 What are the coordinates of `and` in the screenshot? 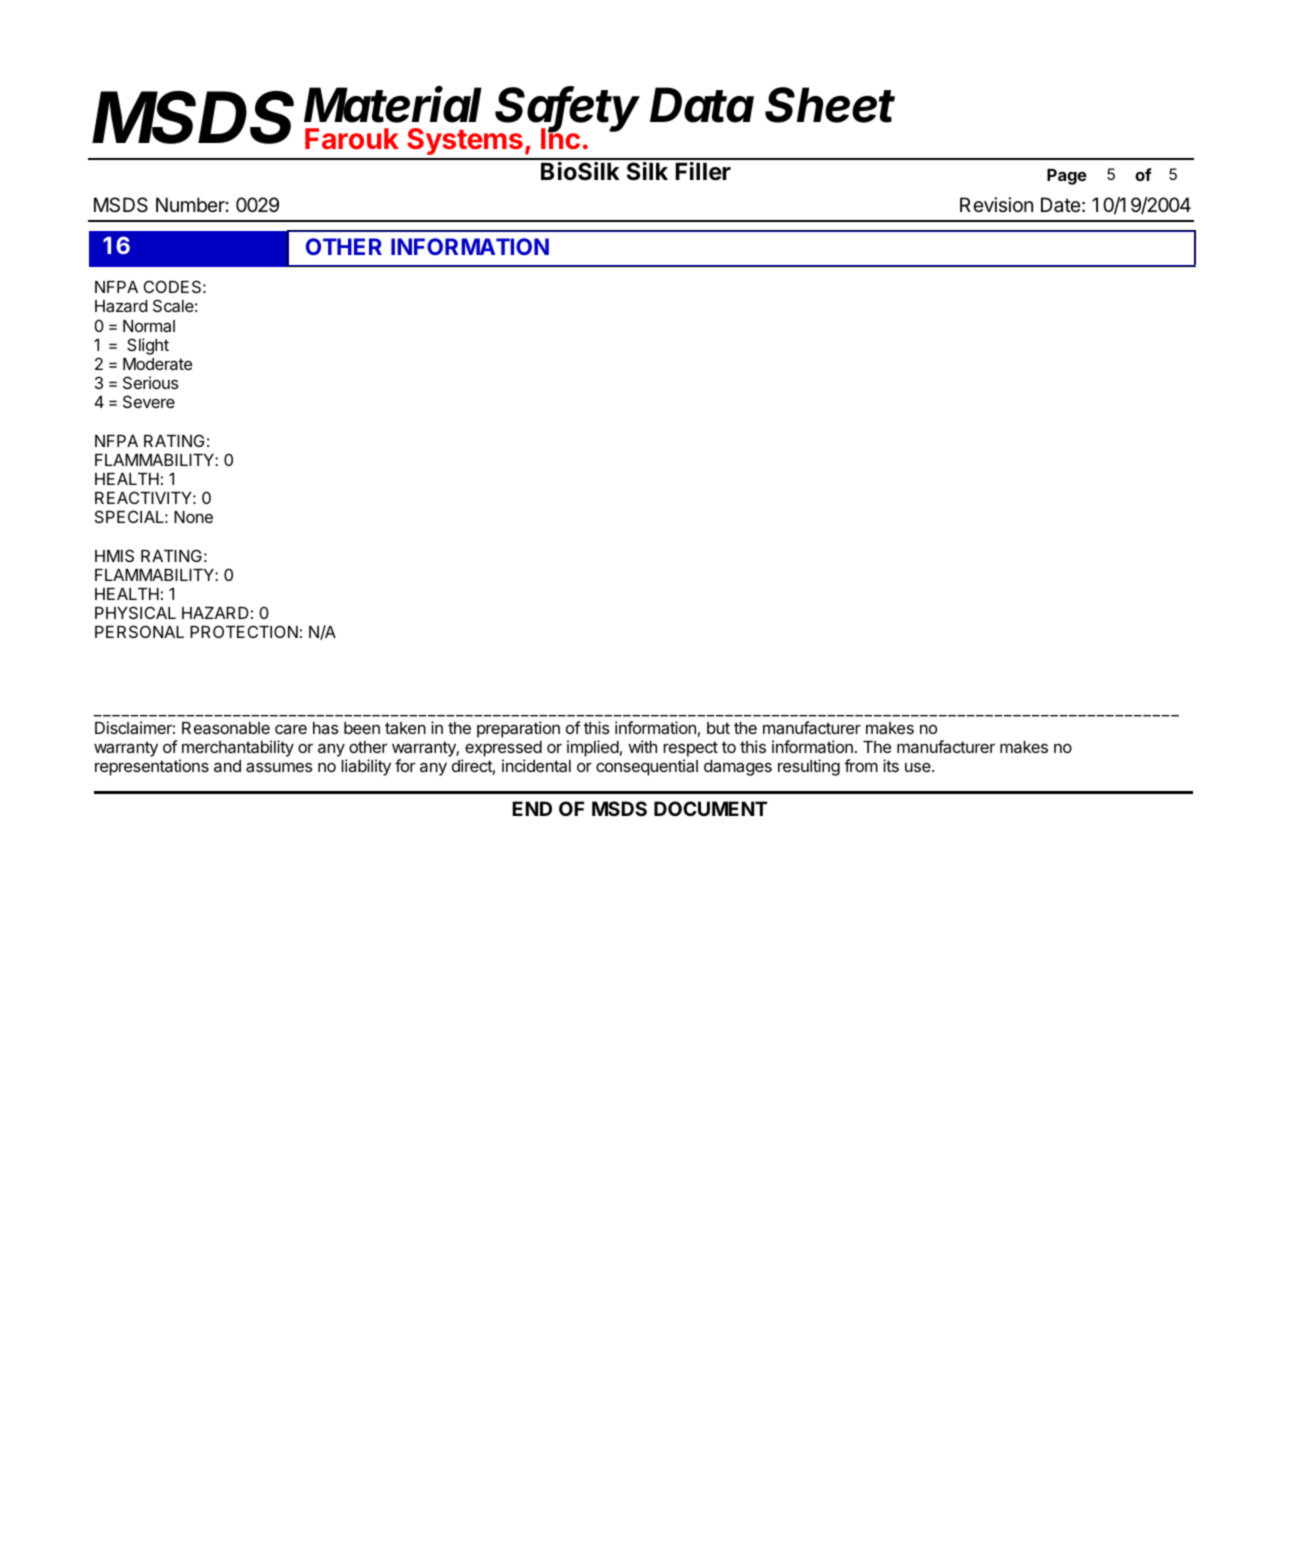 It's located at (227, 766).
